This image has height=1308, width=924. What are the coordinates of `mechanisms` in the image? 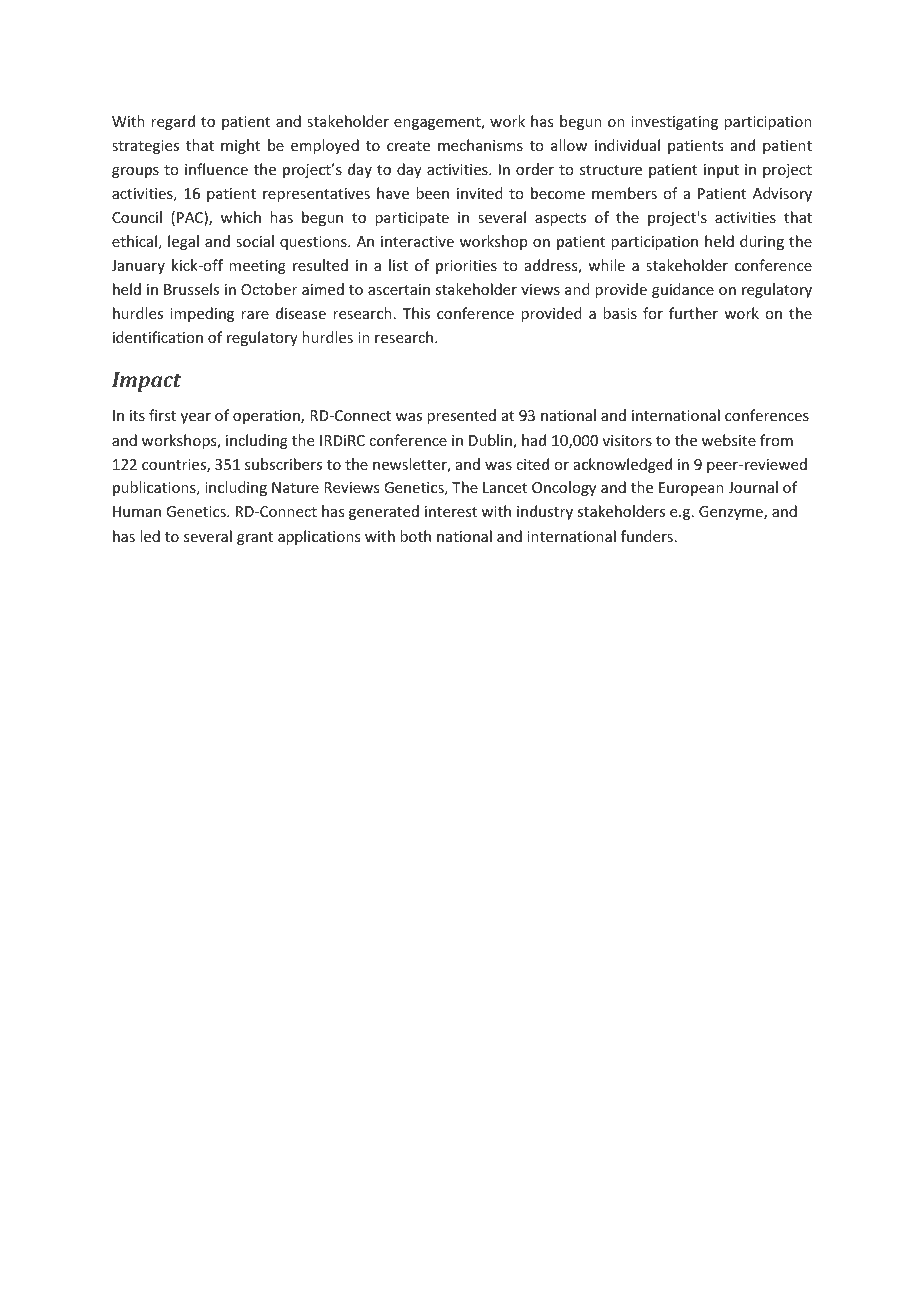 It's located at (480, 145).
